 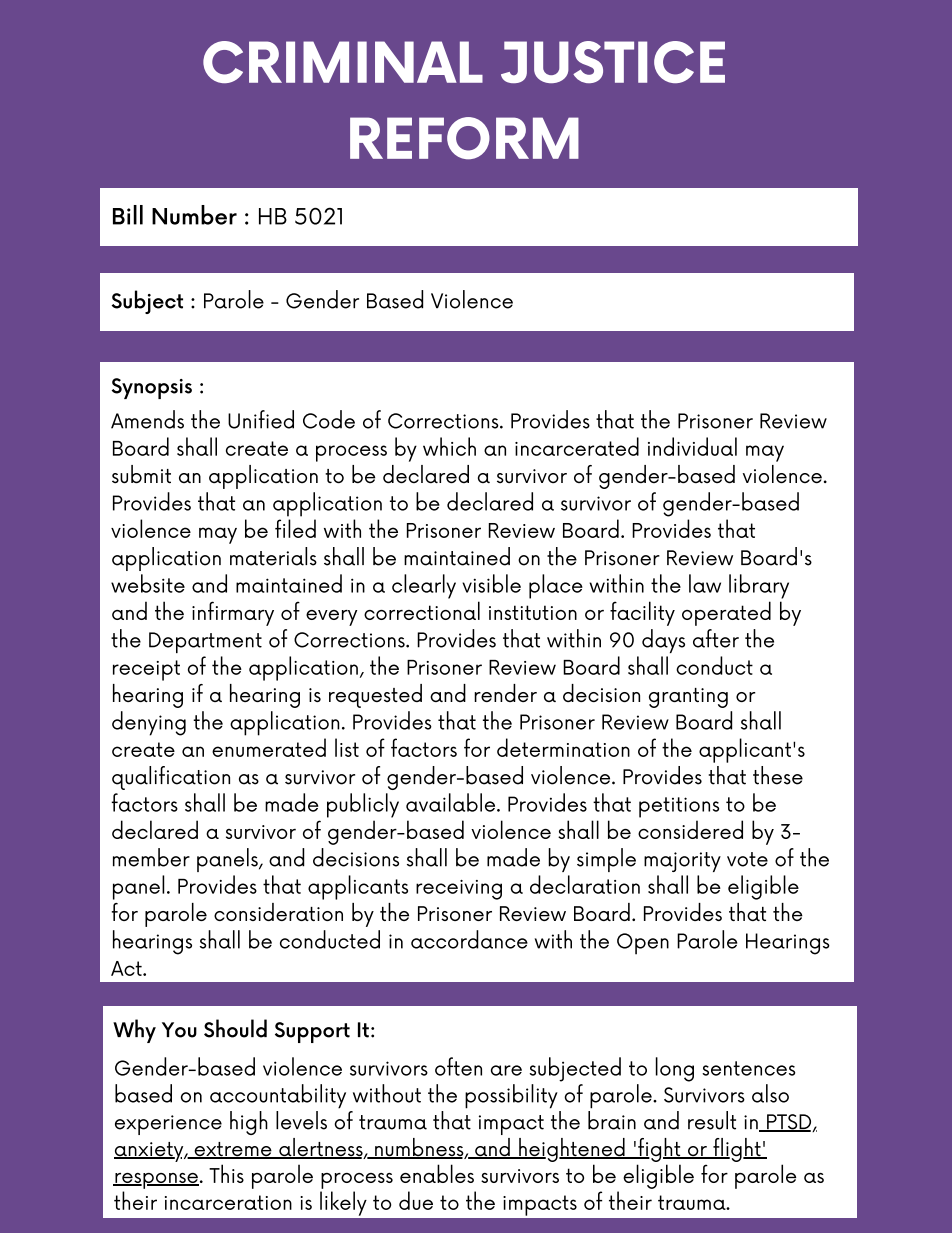 I want to click on JUSTICE, so click(x=613, y=62).
